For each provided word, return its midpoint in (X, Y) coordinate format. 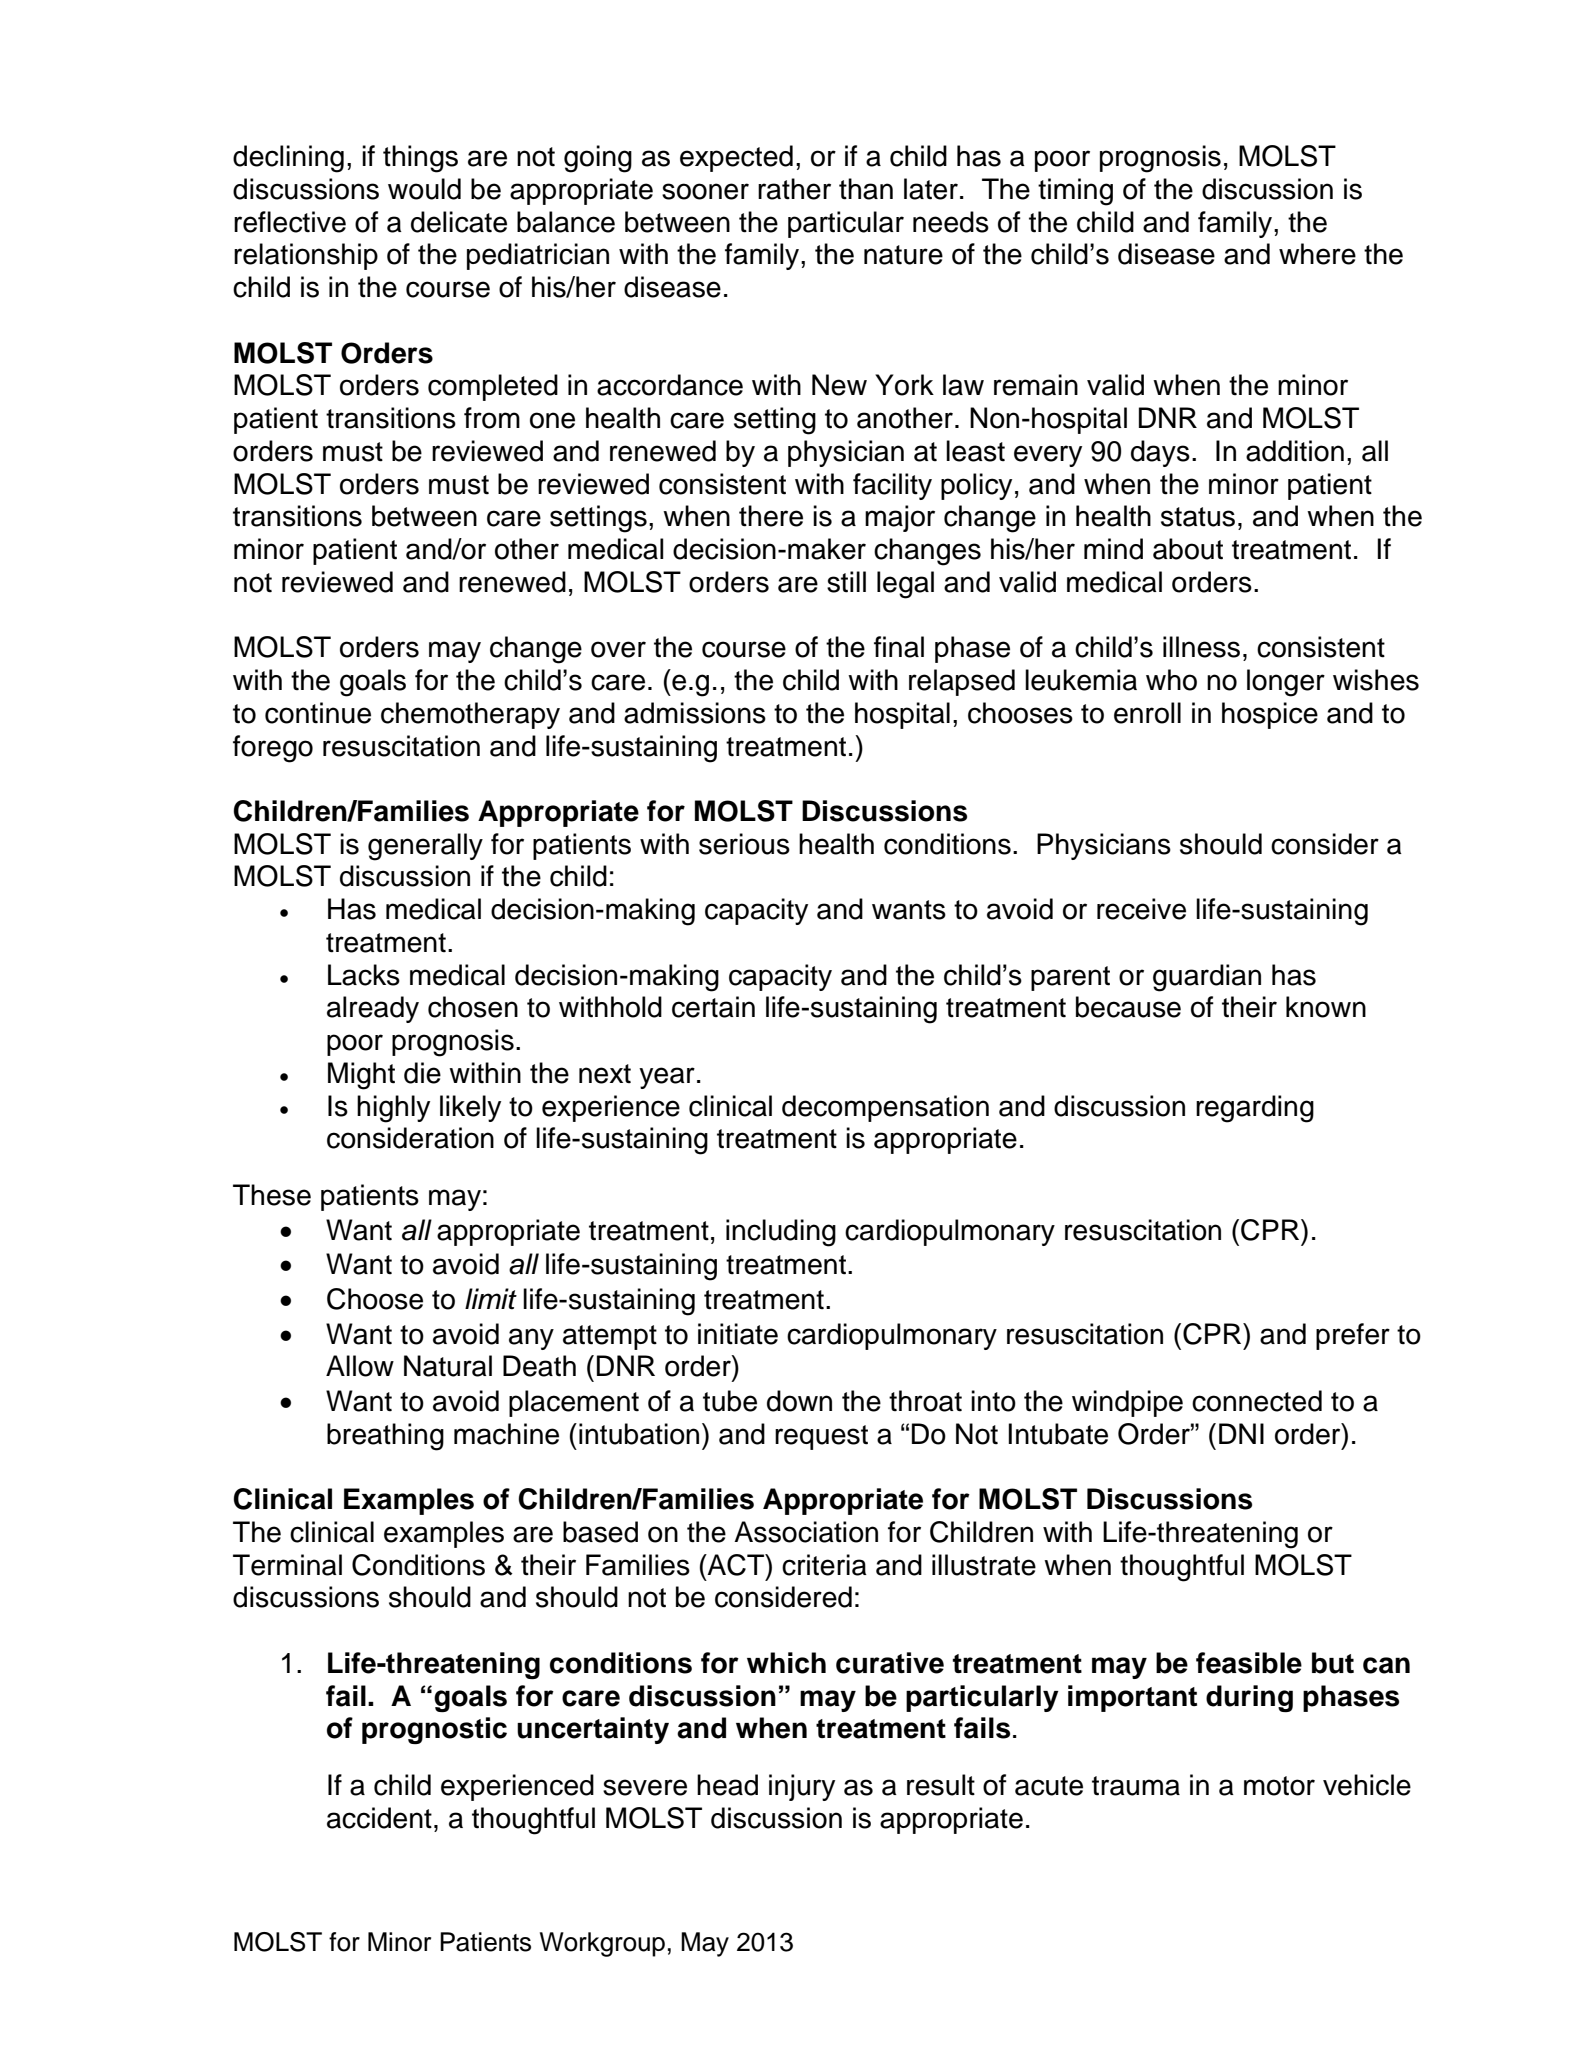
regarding (1255, 1109)
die (422, 1073)
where (1317, 254)
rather (794, 189)
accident (379, 1818)
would (424, 189)
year (667, 1078)
